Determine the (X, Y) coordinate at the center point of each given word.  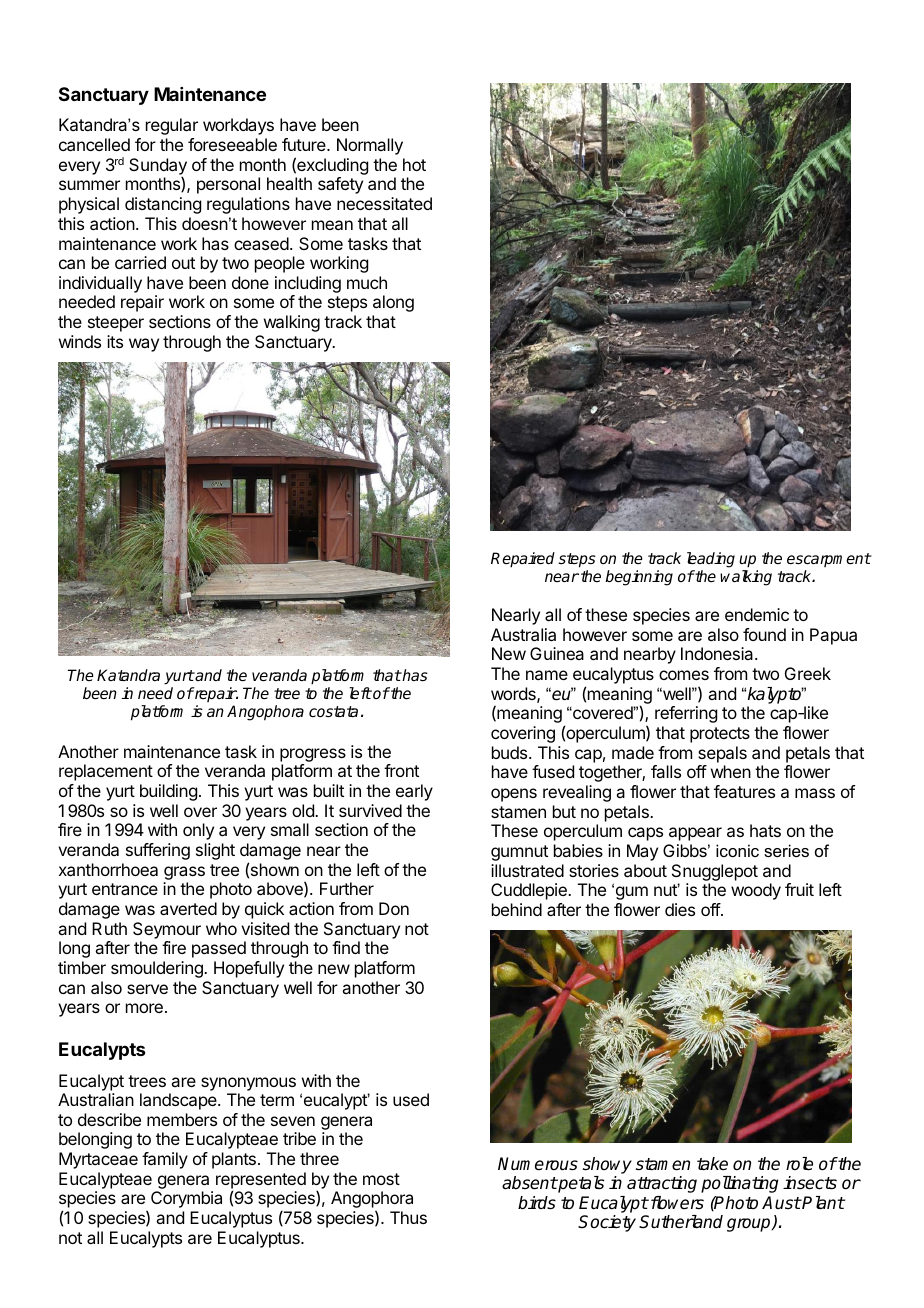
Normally (370, 146)
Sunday (158, 167)
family (165, 1160)
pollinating (739, 1184)
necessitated (384, 203)
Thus (408, 1217)
